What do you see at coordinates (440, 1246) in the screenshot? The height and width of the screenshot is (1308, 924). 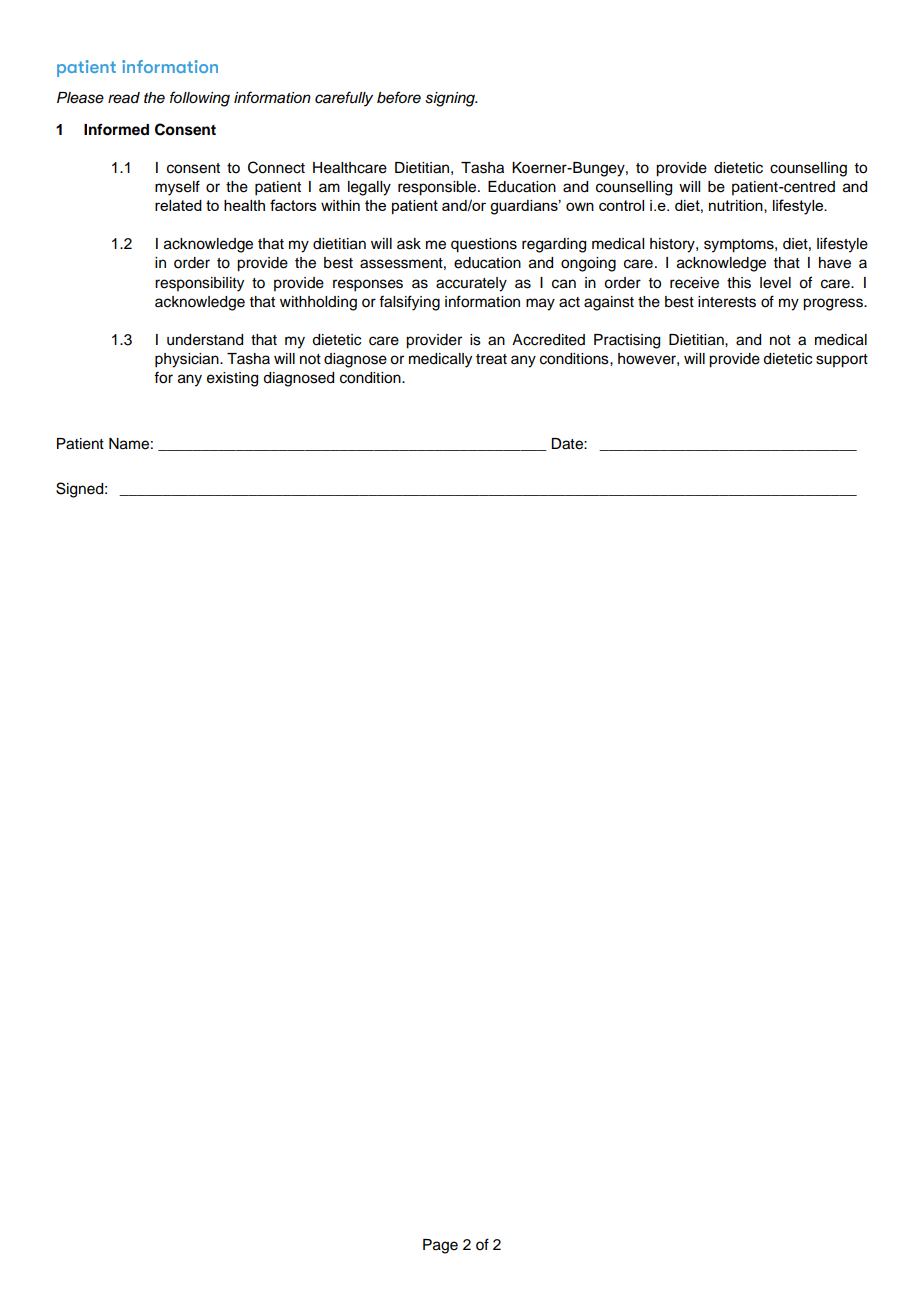 I see `Page` at bounding box center [440, 1246].
